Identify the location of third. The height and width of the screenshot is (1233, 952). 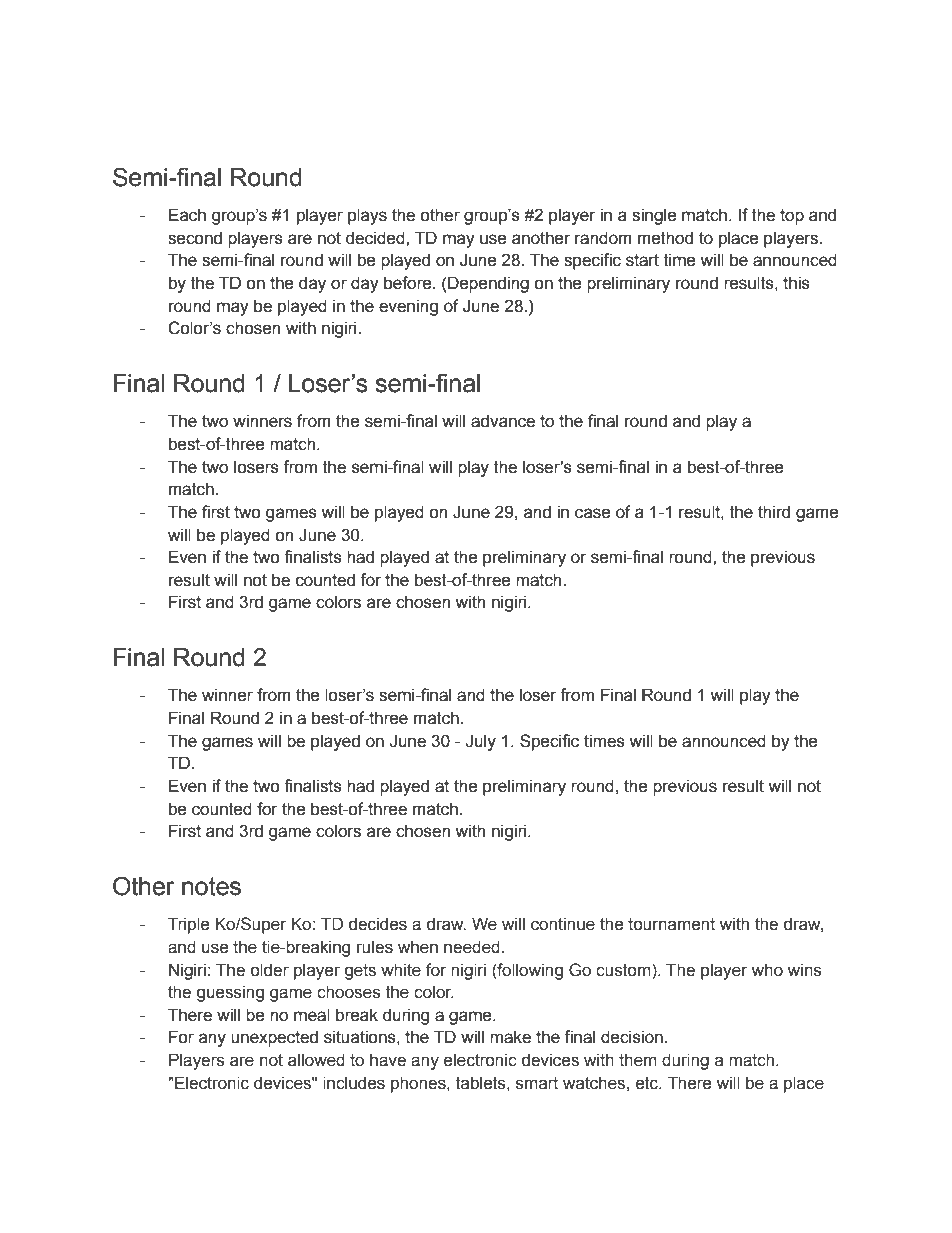
(774, 512).
